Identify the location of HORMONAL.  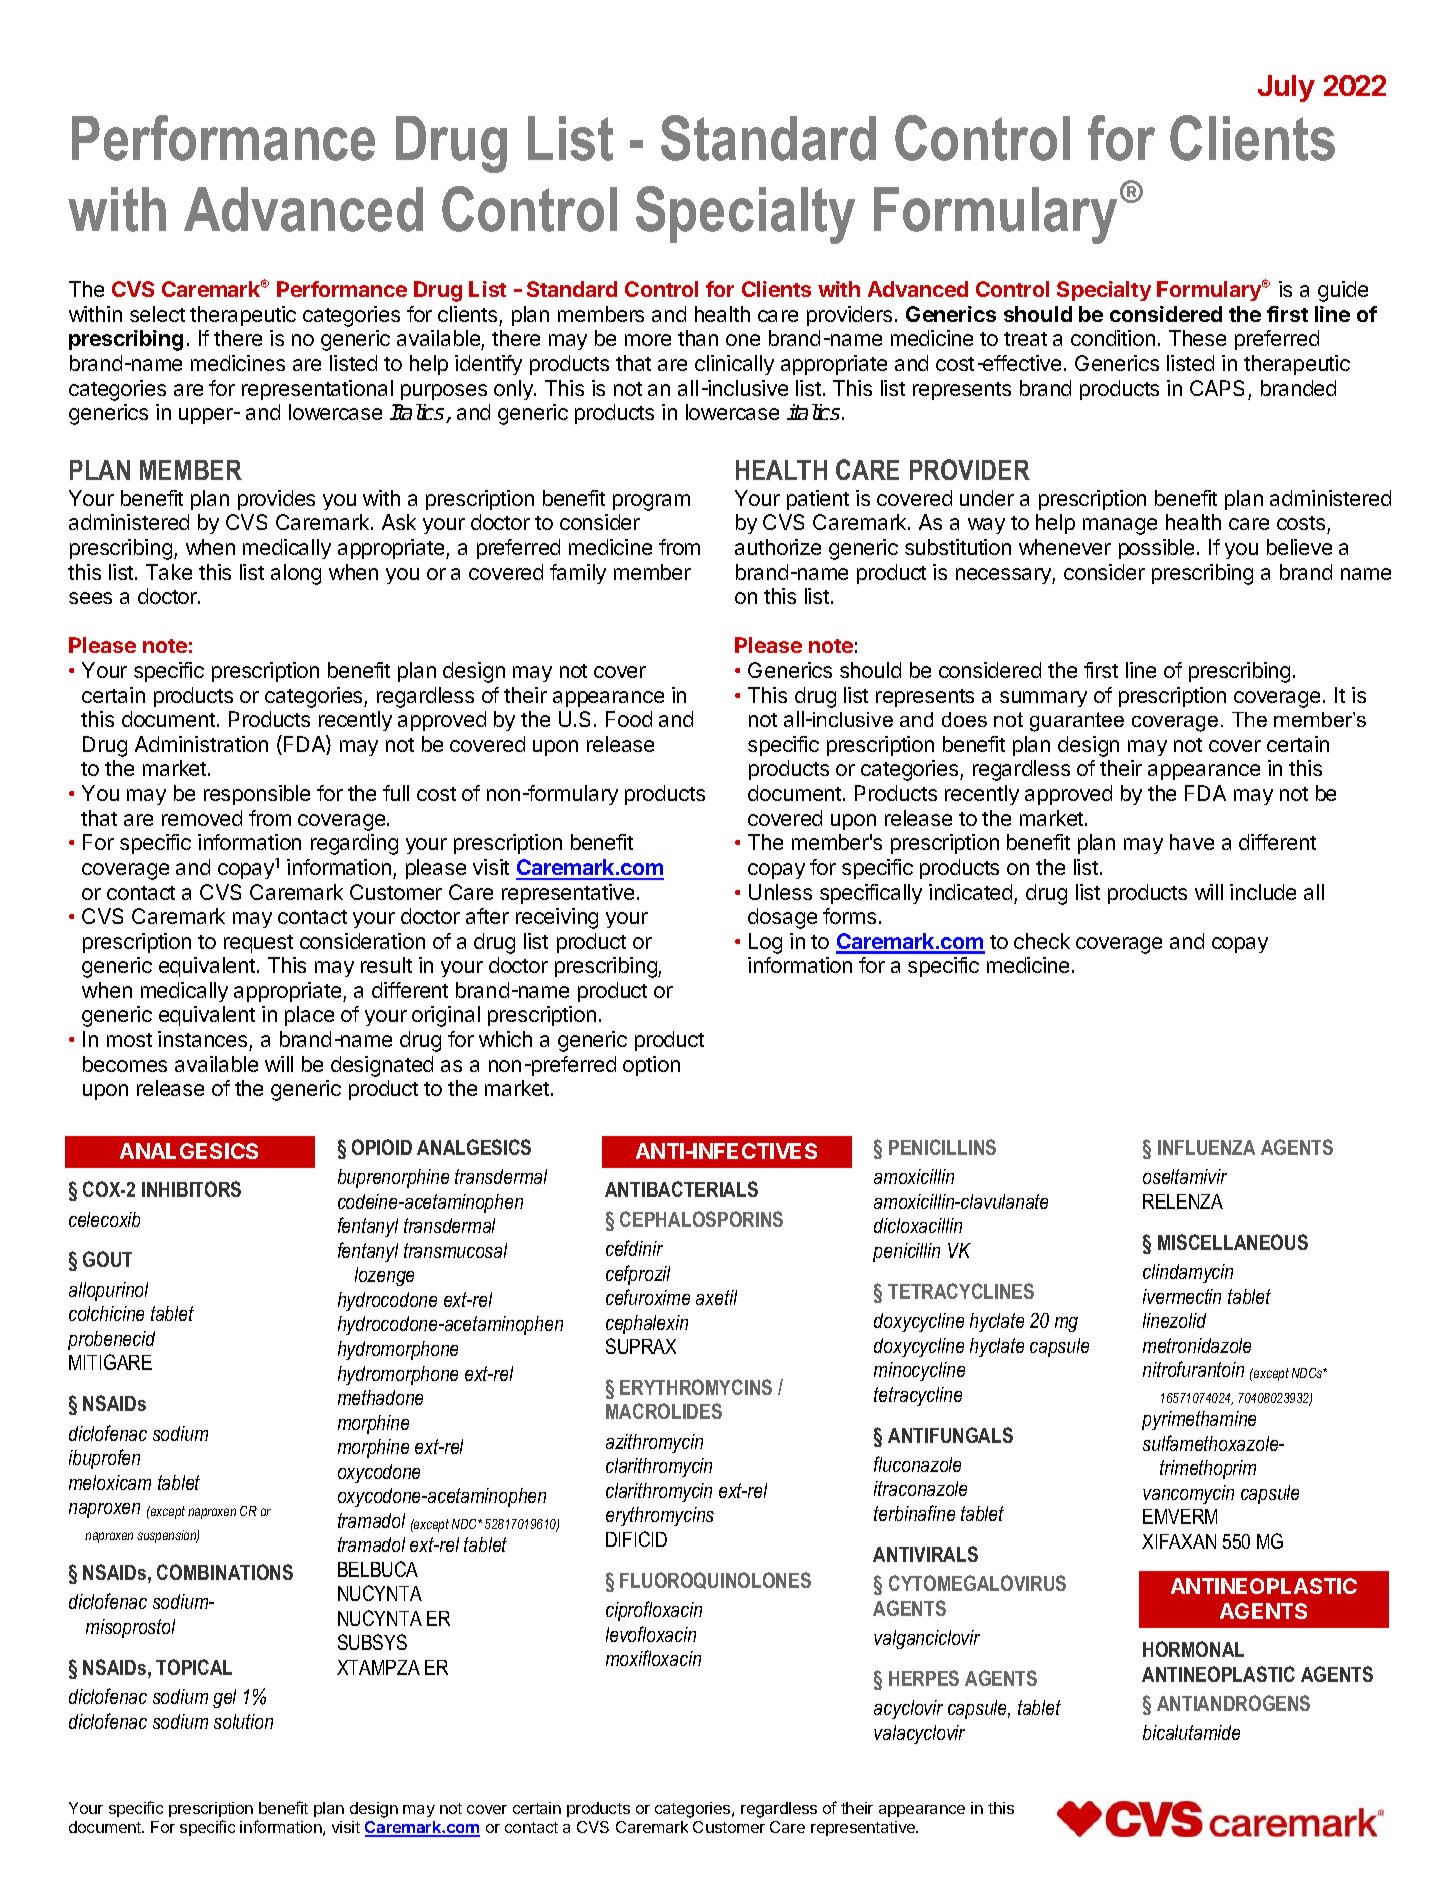
(1193, 1649).
